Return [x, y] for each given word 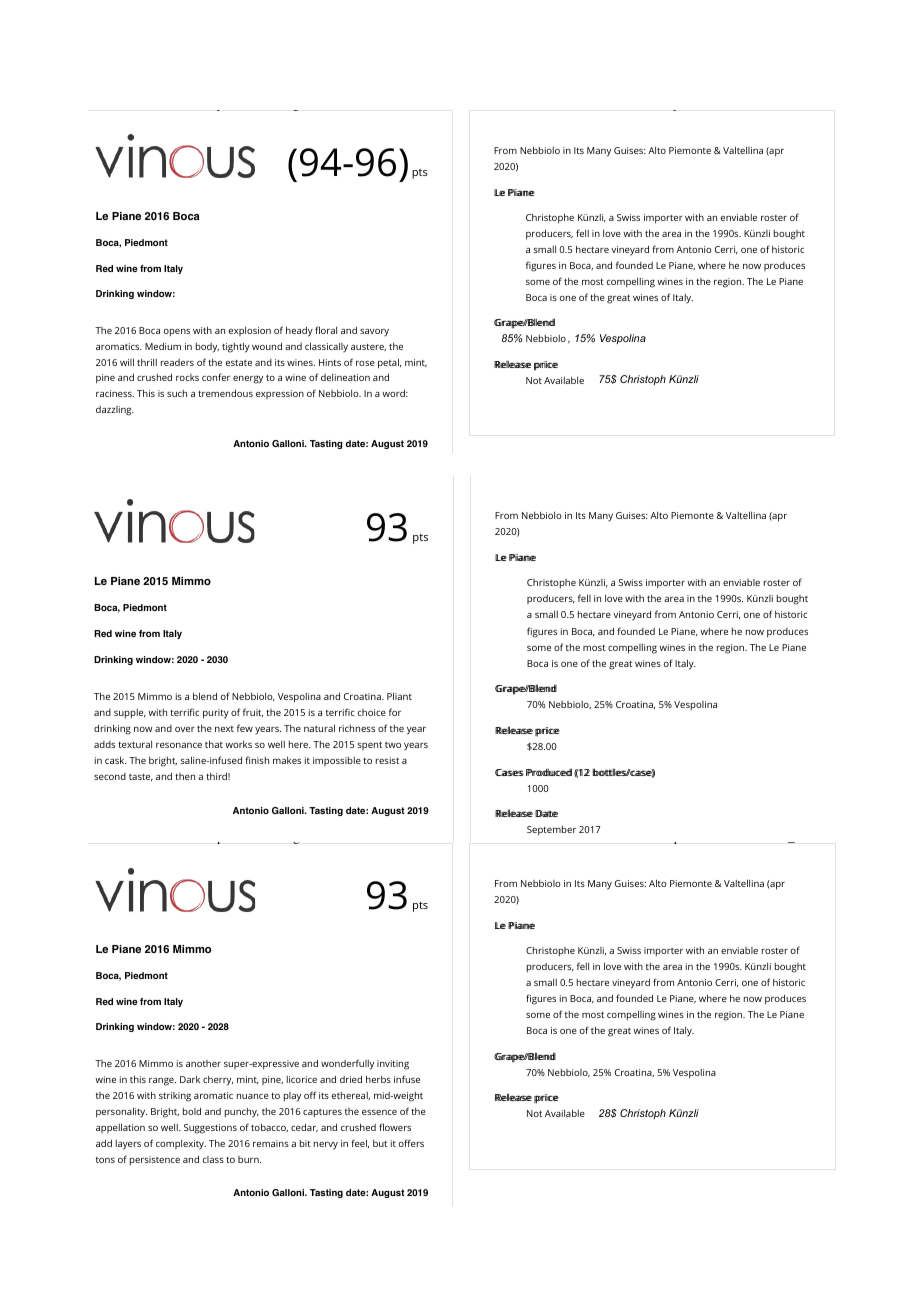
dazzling [115, 411]
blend [205, 696]
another [203, 1063]
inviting [393, 1065]
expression [280, 394]
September [551, 831]
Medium [163, 346]
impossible [337, 761]
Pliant [399, 696]
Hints [330, 362]
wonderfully [347, 1064]
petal [389, 363]
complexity [181, 1145]
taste [141, 777]
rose [365, 363]
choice [372, 712]
